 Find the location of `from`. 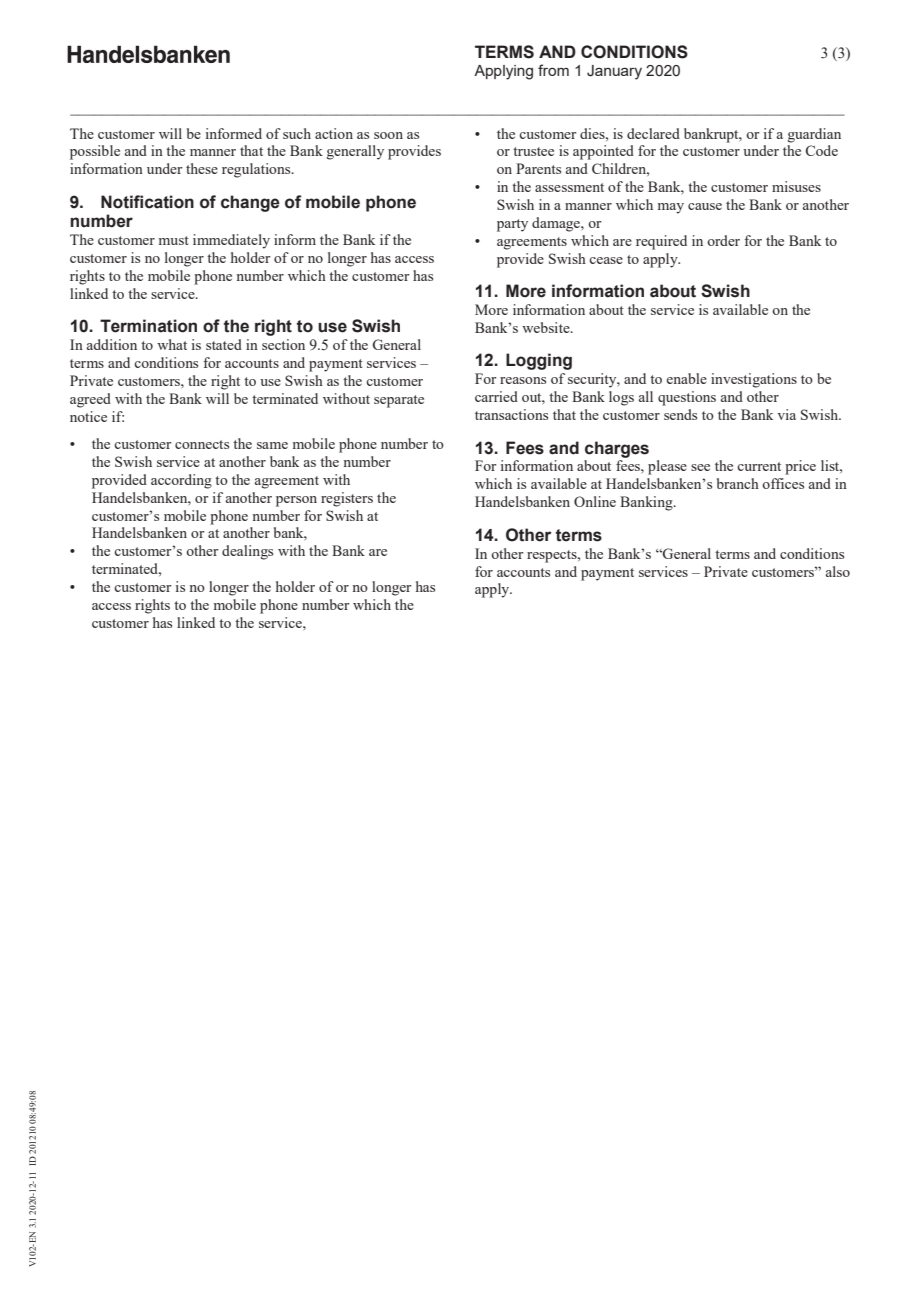

from is located at coordinates (553, 70).
